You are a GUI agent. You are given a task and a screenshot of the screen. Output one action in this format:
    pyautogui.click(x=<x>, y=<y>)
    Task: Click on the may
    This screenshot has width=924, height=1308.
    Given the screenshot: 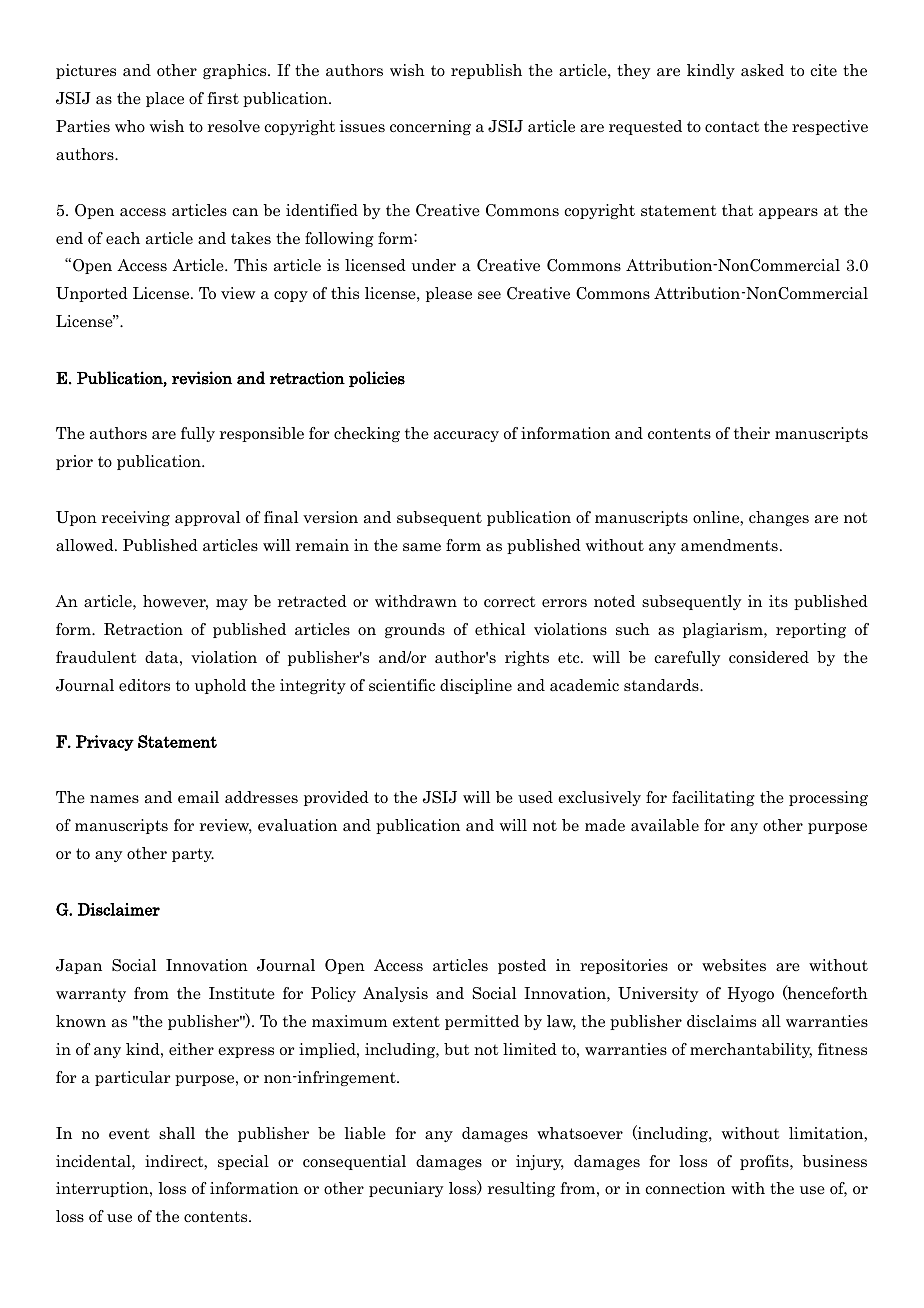 What is the action you would take?
    pyautogui.click(x=232, y=604)
